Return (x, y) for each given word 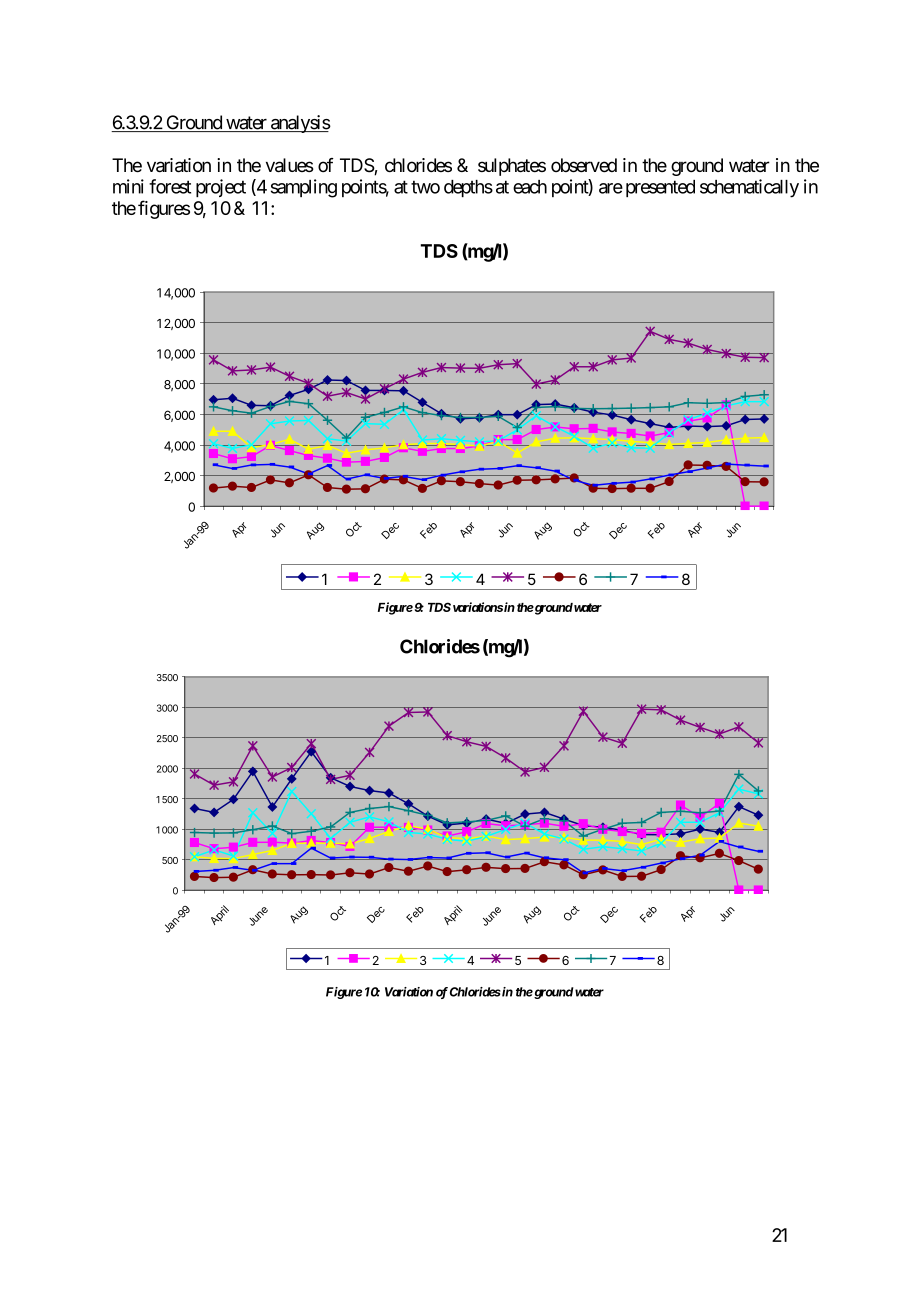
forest (170, 186)
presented (660, 188)
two (425, 187)
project (221, 188)
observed (584, 165)
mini (128, 186)
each (530, 187)
